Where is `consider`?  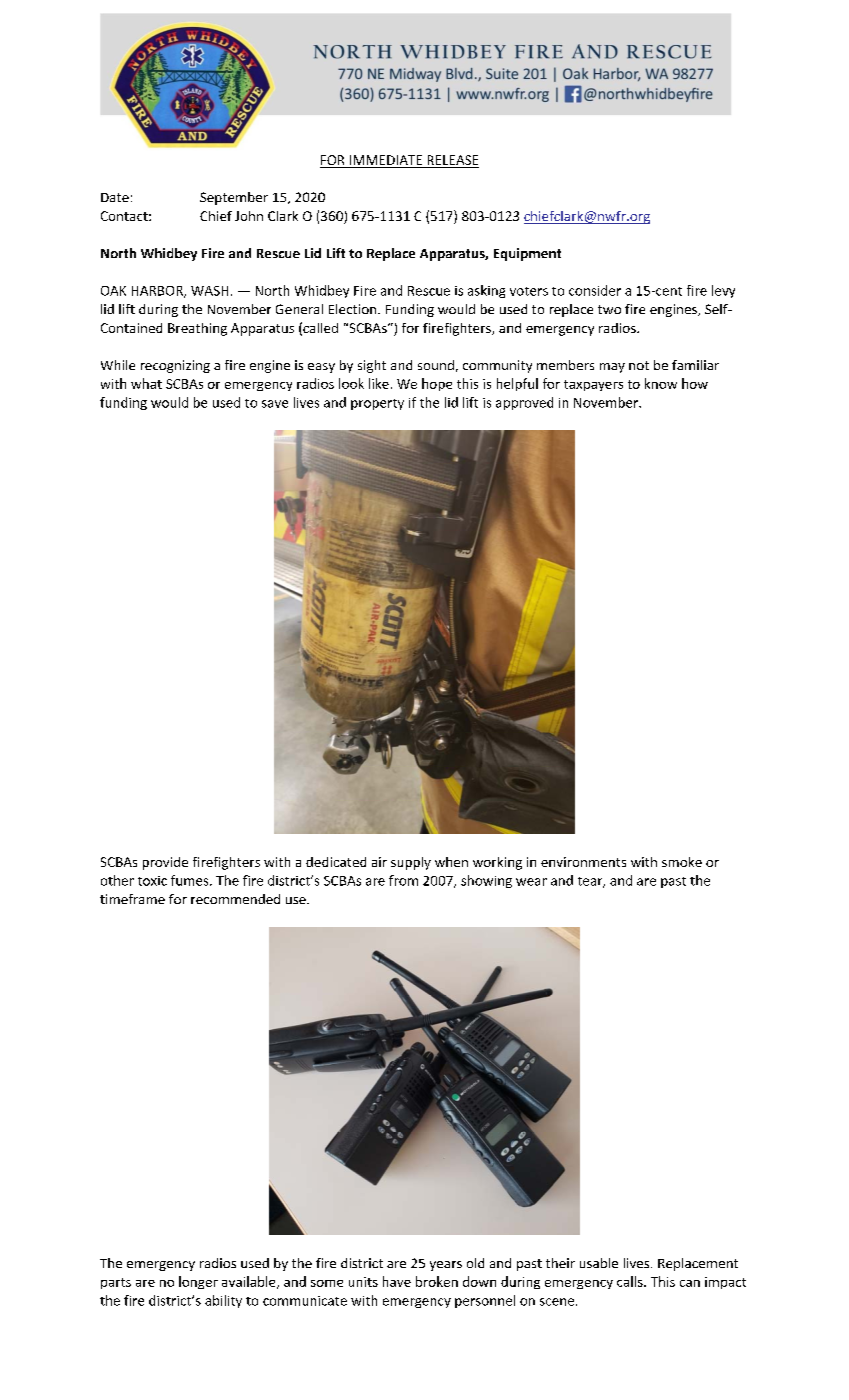 consider is located at coordinates (595, 290).
